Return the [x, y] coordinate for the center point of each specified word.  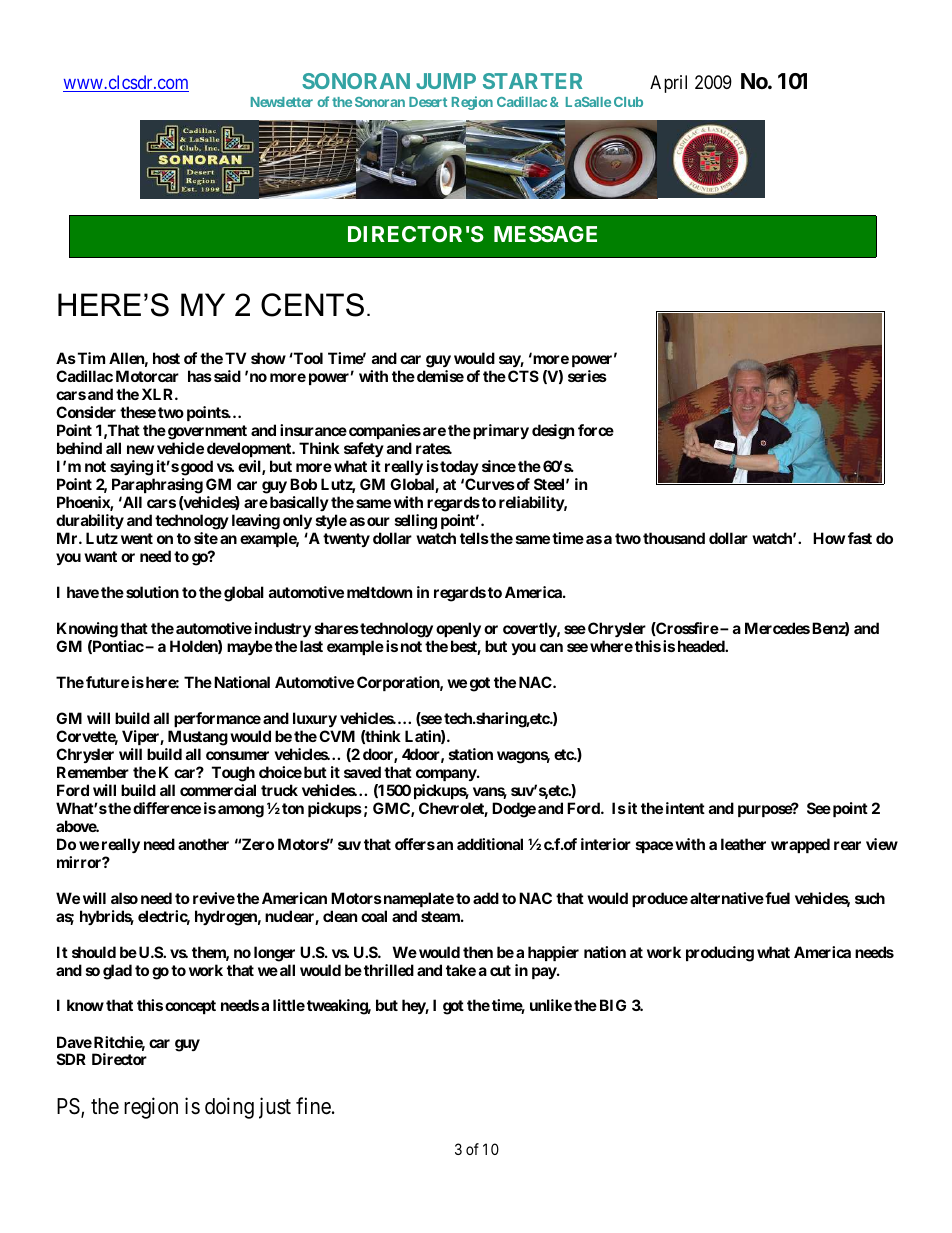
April [668, 84]
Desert [428, 102]
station [471, 754]
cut [500, 970]
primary [501, 431]
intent [685, 808]
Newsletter [282, 102]
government [207, 432]
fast [860, 538]
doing [229, 1108]
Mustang [198, 738]
